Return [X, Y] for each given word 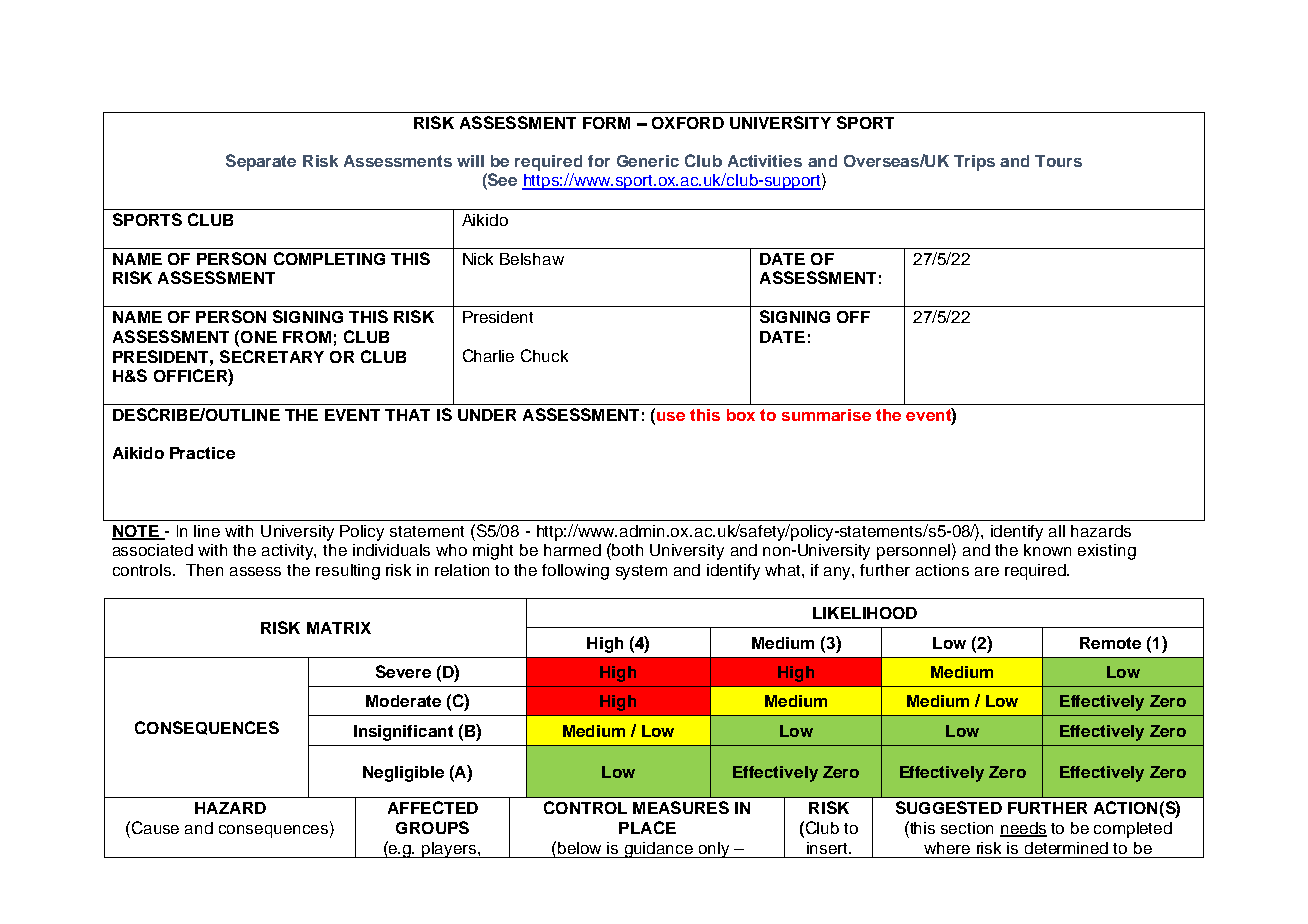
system [641, 572]
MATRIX [339, 628]
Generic [648, 161]
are [987, 571]
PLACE [647, 827]
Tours [1058, 161]
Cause [155, 827]
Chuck [544, 355]
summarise [826, 415]
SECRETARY [272, 356]
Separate [261, 162]
